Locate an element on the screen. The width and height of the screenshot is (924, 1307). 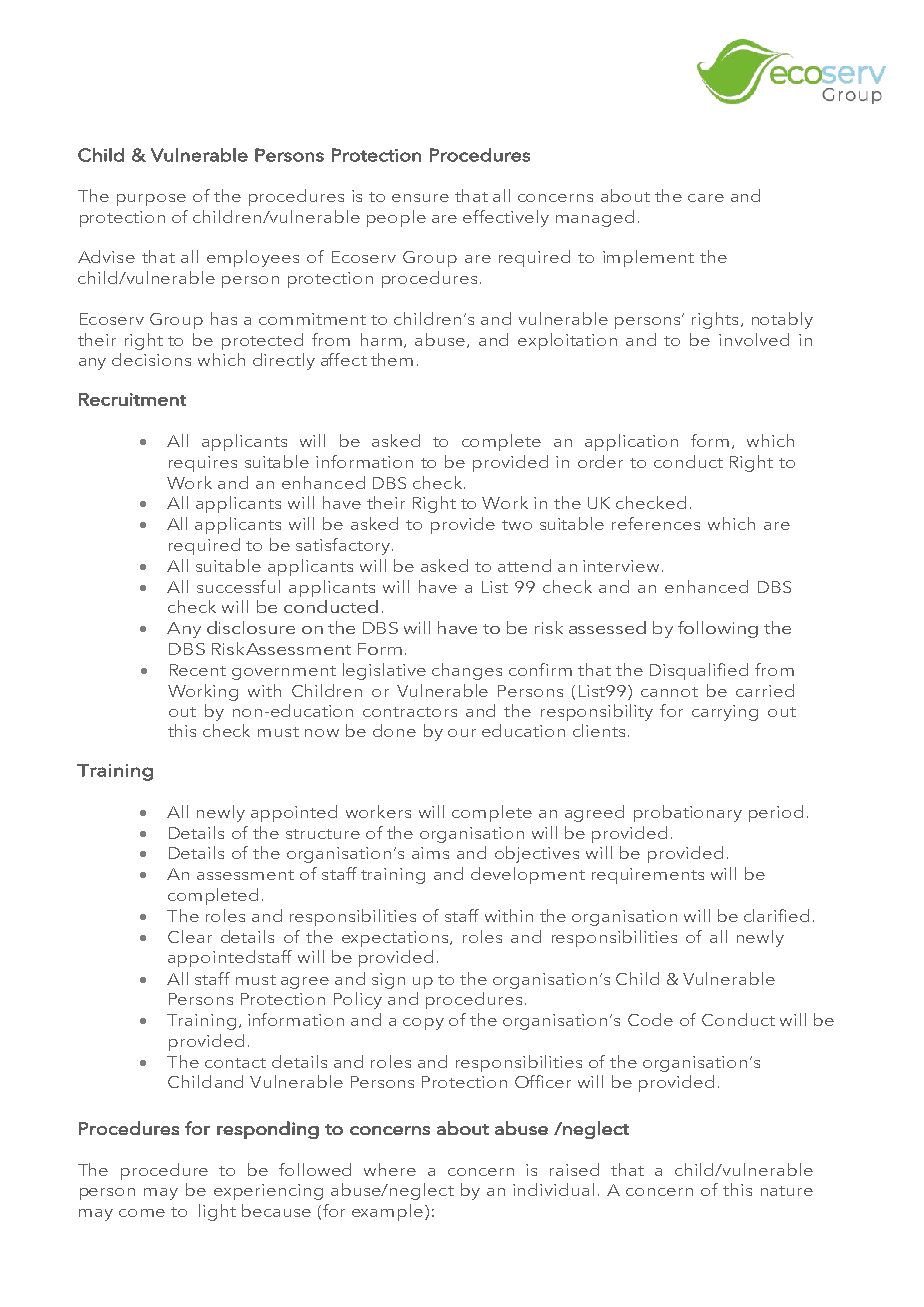
care is located at coordinates (706, 198).
